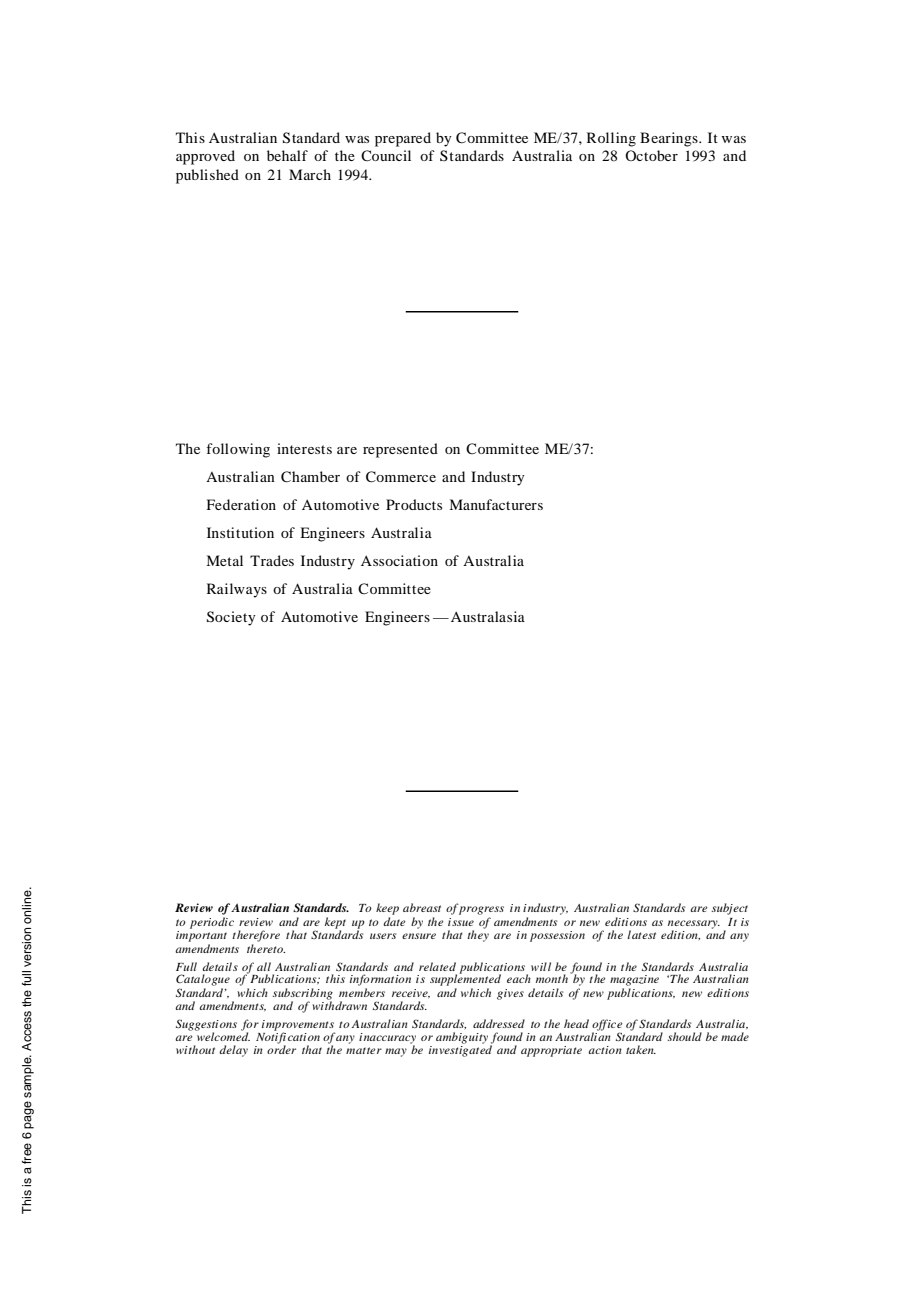 Image resolution: width=924 pixels, height=1307 pixels. I want to click on ambiguity, so click(462, 1038).
